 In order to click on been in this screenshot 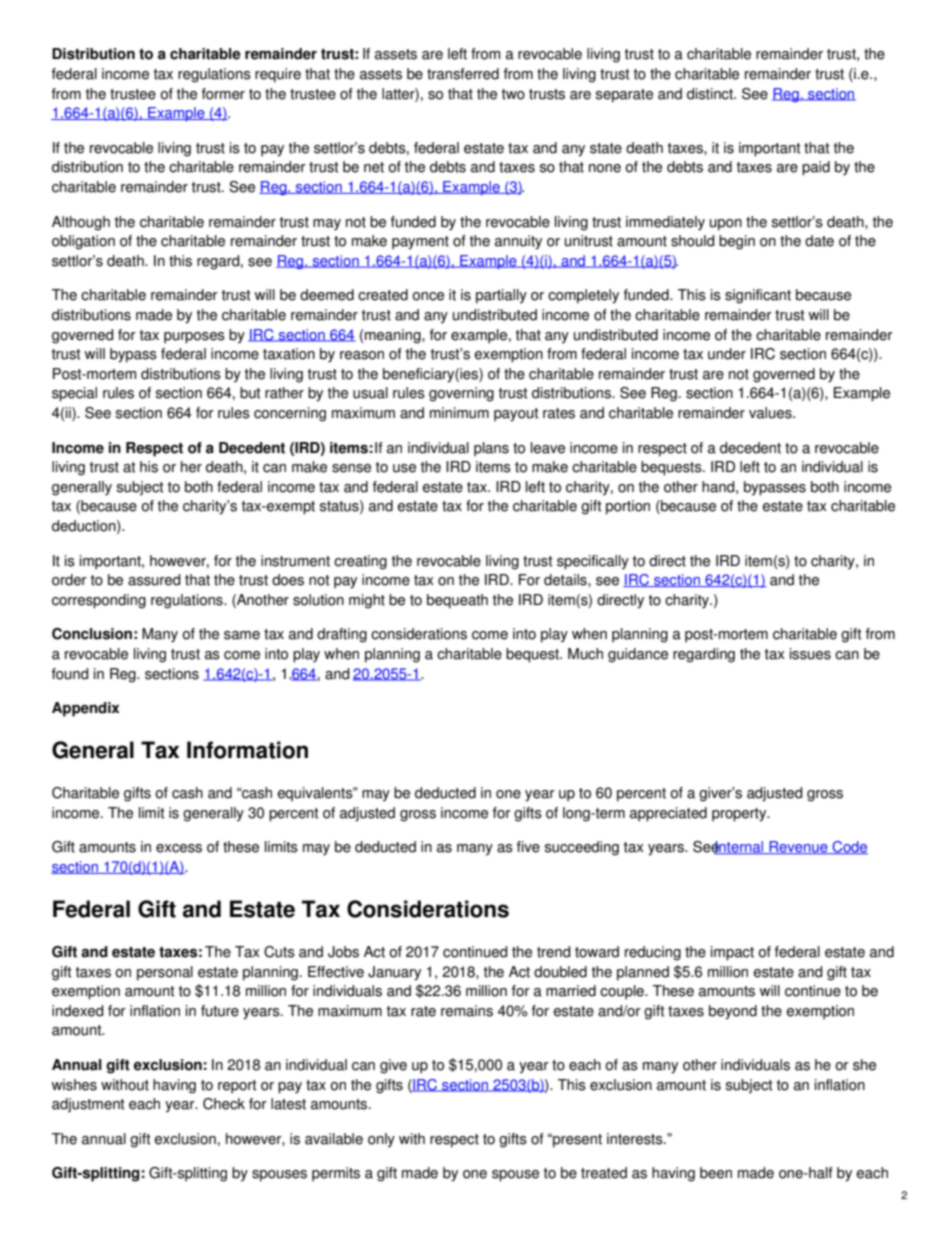, I will do `click(716, 1173)`.
